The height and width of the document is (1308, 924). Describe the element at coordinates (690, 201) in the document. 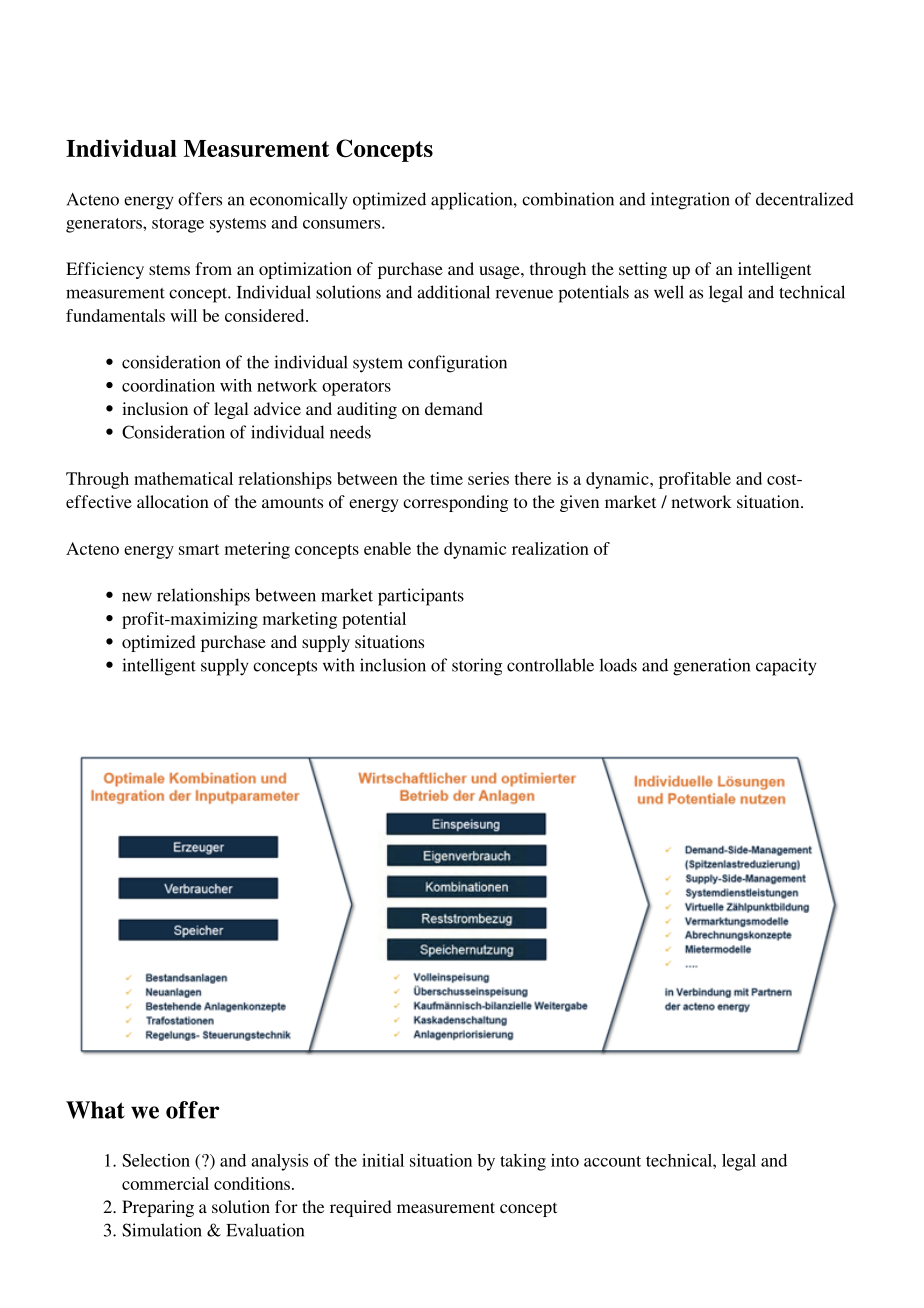

I see `integration` at that location.
